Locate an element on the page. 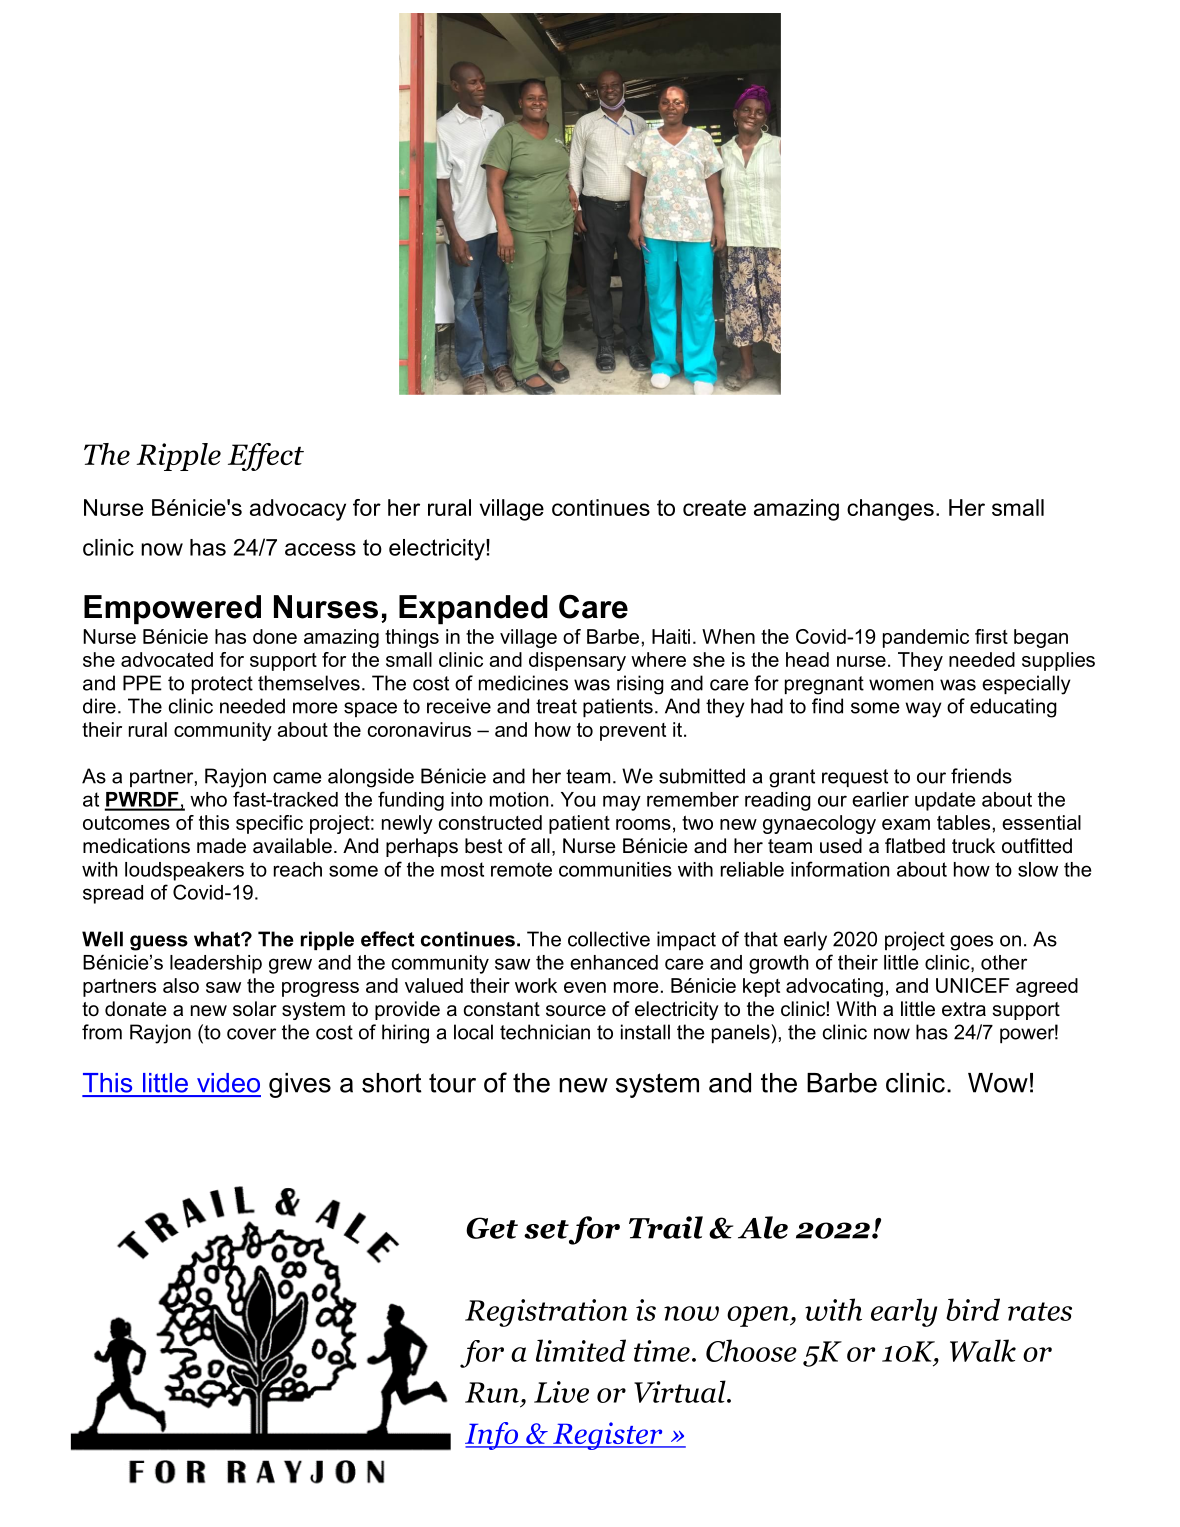 The image size is (1180, 1527). friends is located at coordinates (981, 776).
